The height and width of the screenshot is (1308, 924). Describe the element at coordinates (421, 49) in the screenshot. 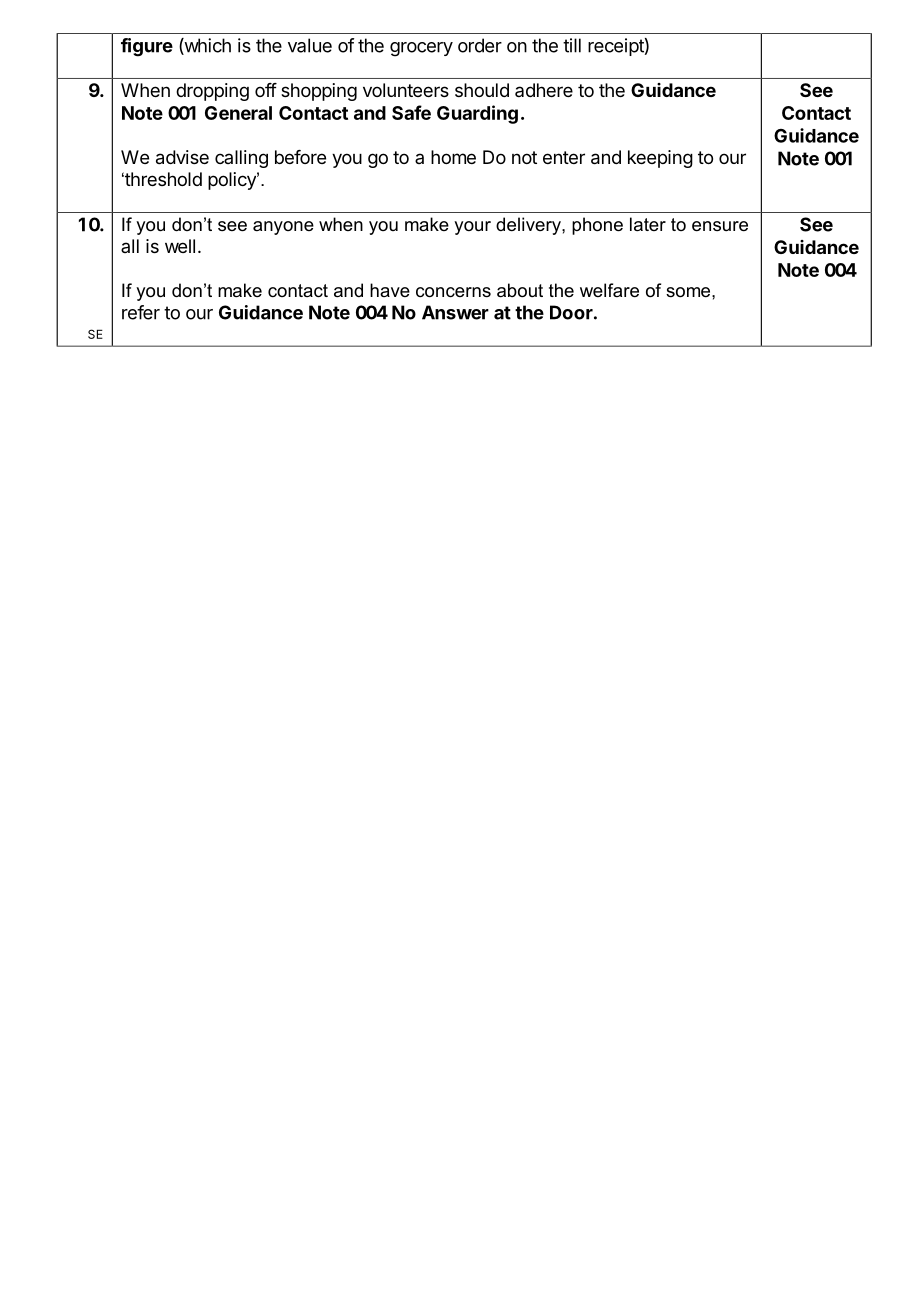

I see `grocery` at that location.
